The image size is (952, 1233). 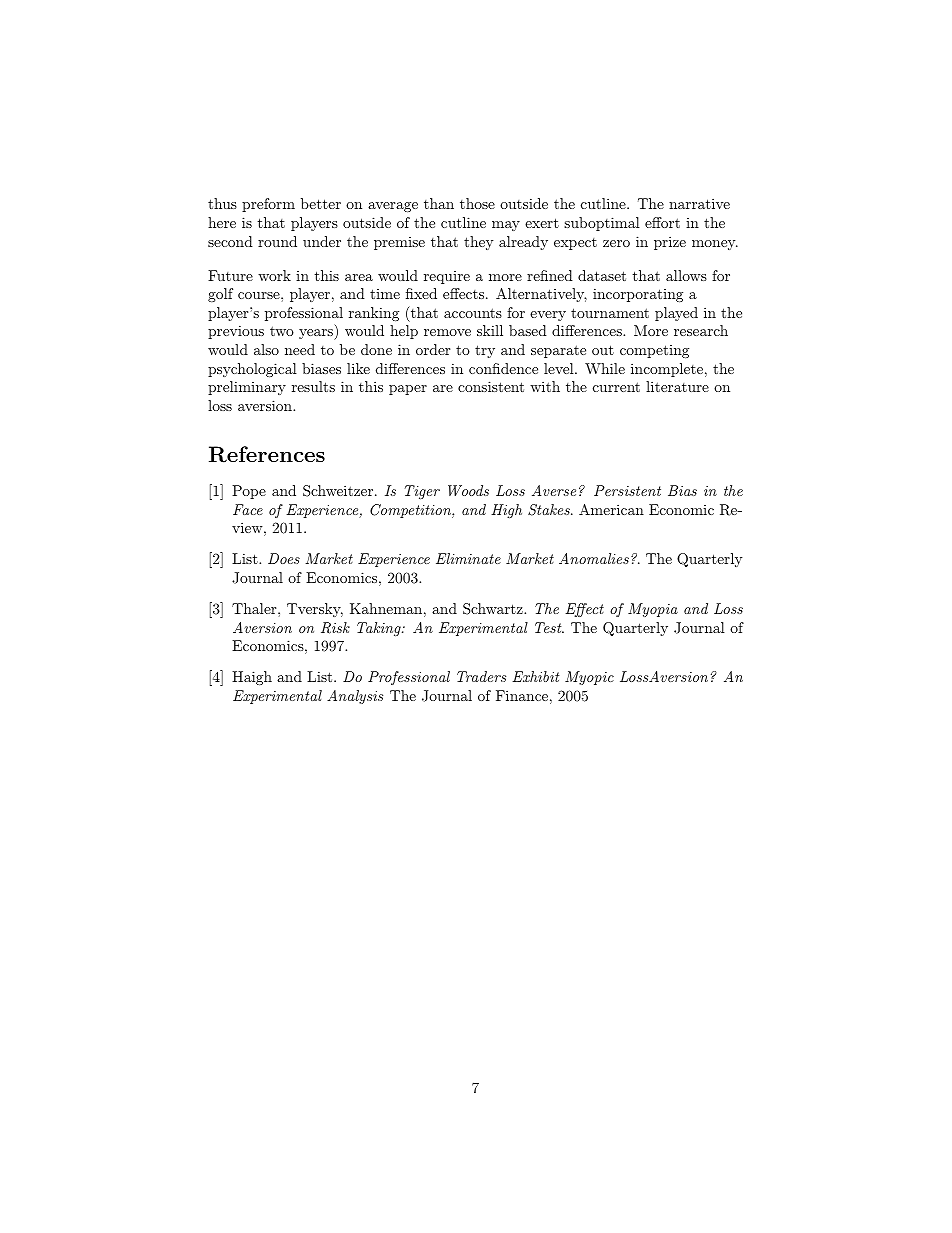 I want to click on incomplete, so click(x=667, y=370).
